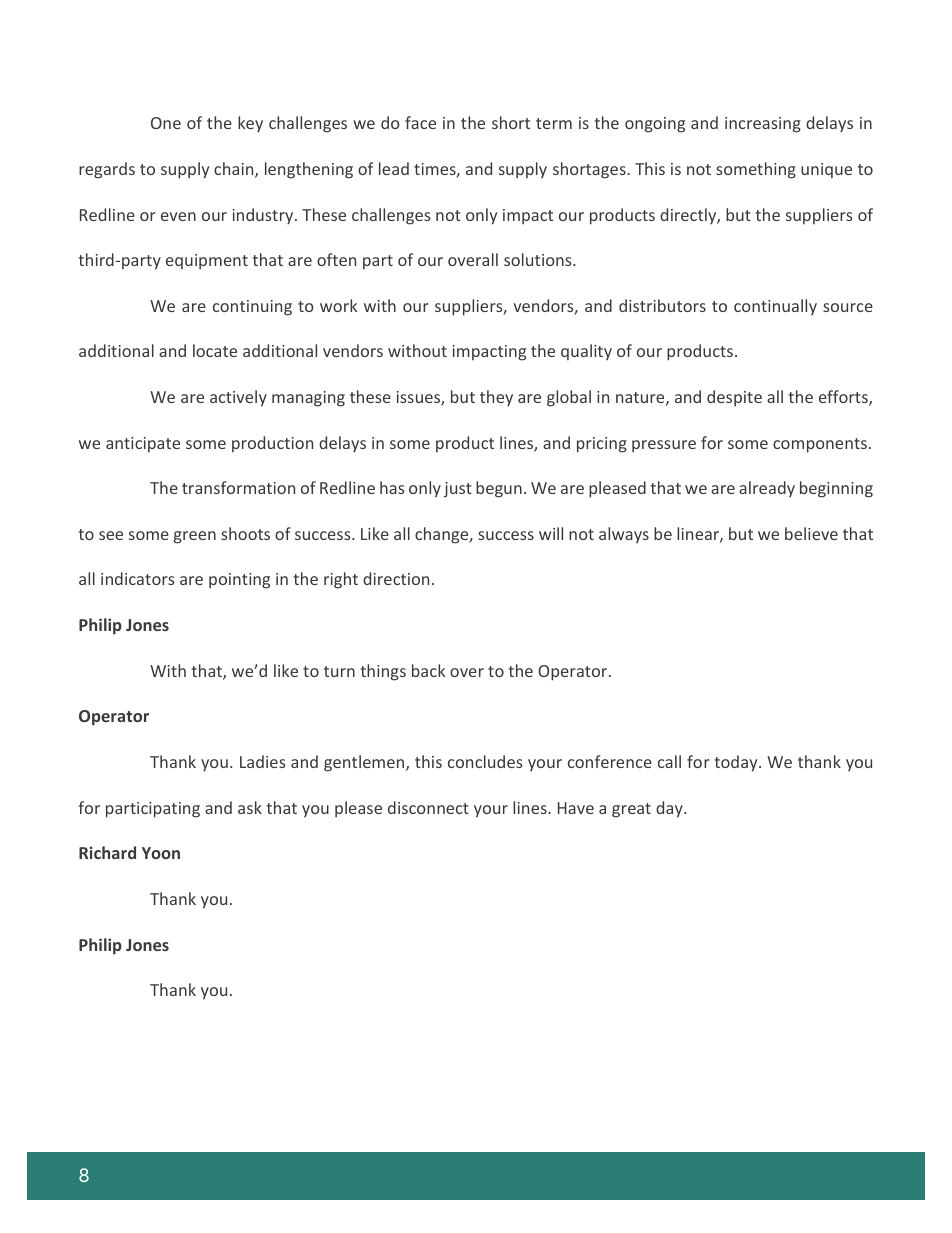  Describe the element at coordinates (238, 487) in the document. I see `transformation` at that location.
